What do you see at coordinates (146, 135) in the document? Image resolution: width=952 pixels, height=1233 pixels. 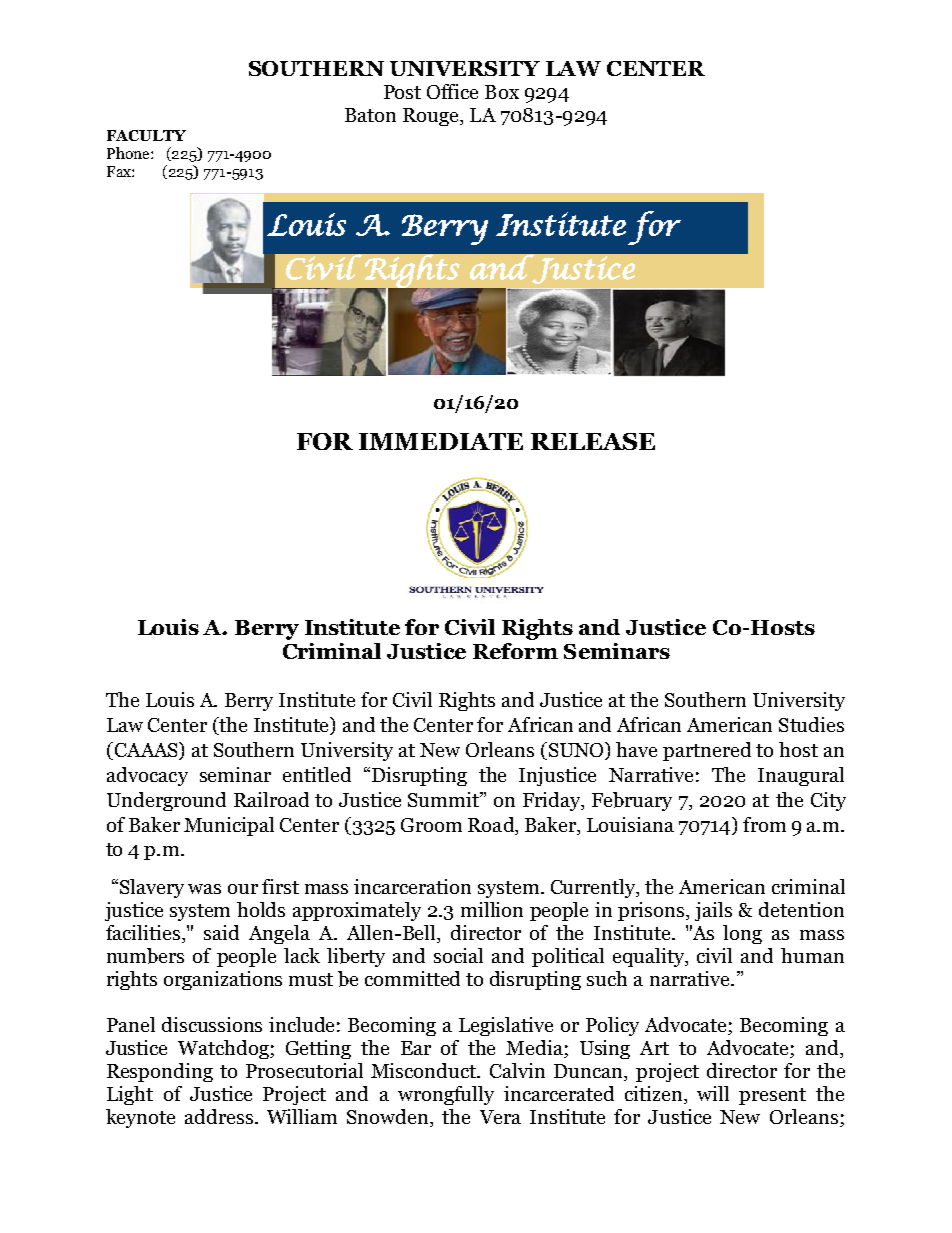 I see `FACULTY` at bounding box center [146, 135].
